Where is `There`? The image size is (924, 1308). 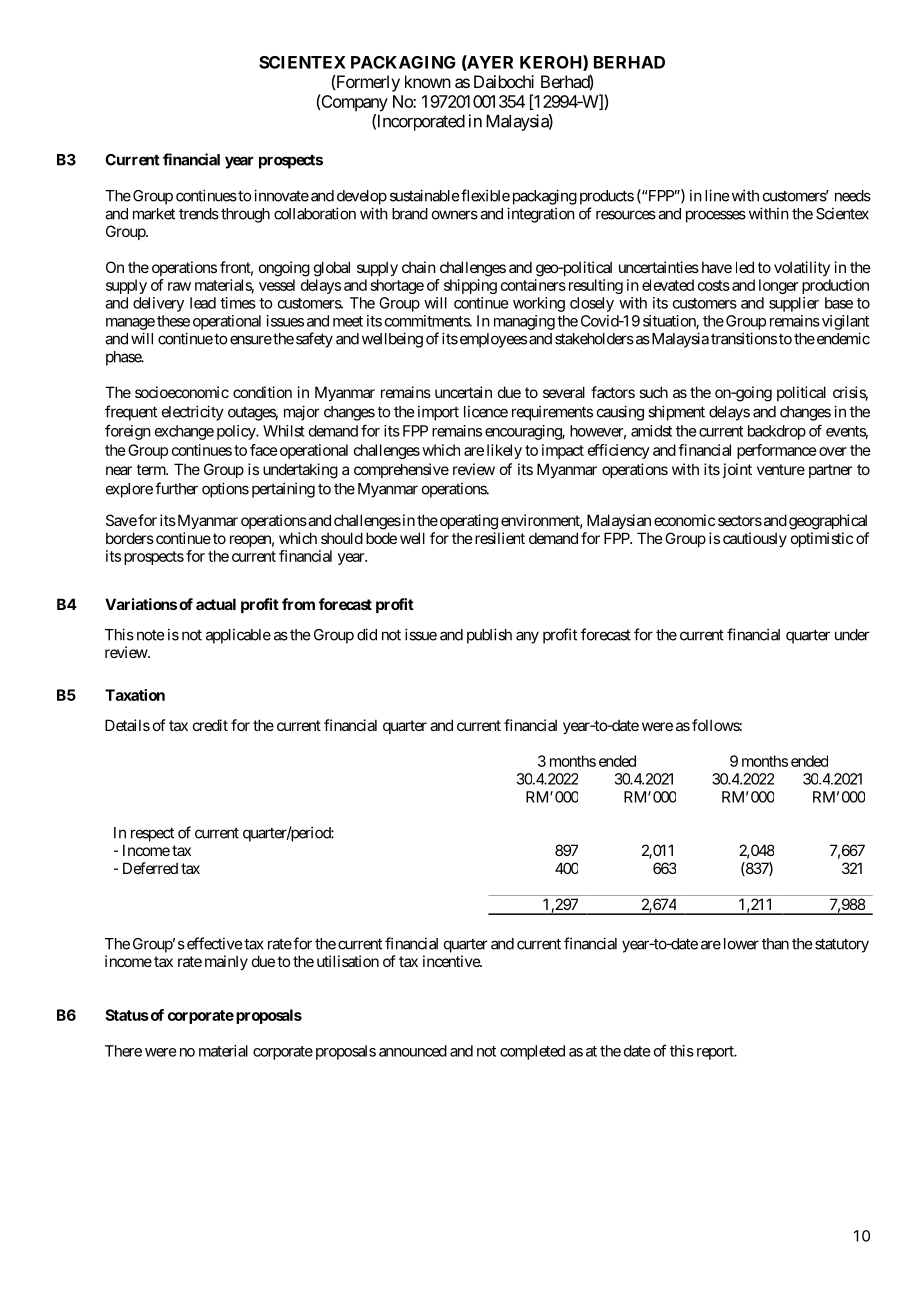
There is located at coordinates (123, 1051).
